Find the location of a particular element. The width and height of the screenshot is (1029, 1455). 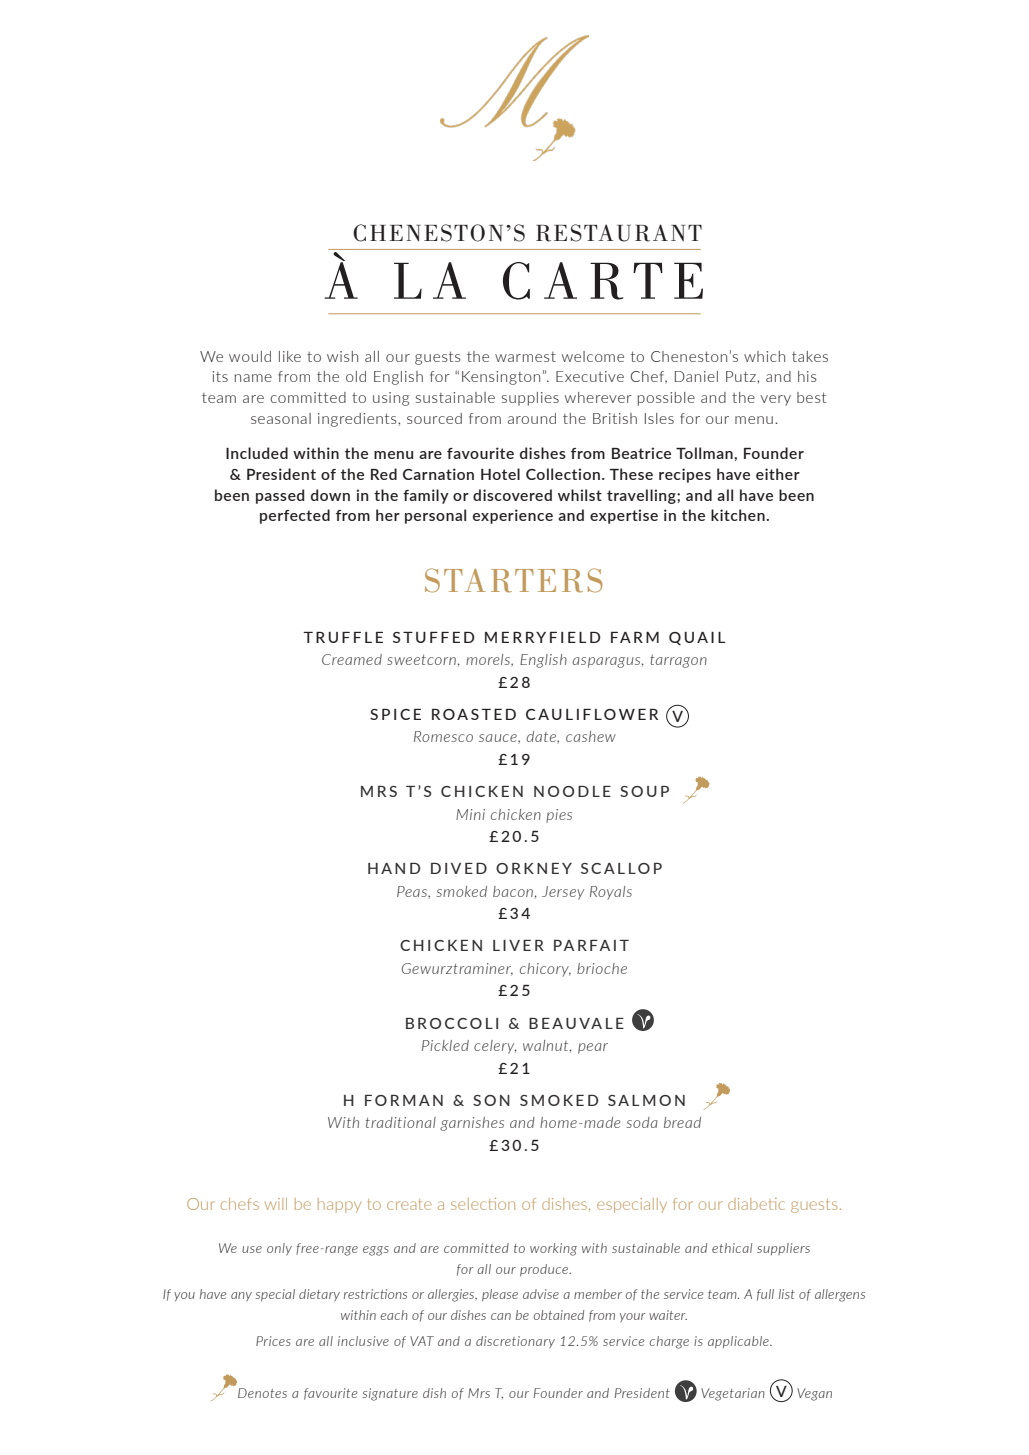

discretionary is located at coordinates (515, 1342).
